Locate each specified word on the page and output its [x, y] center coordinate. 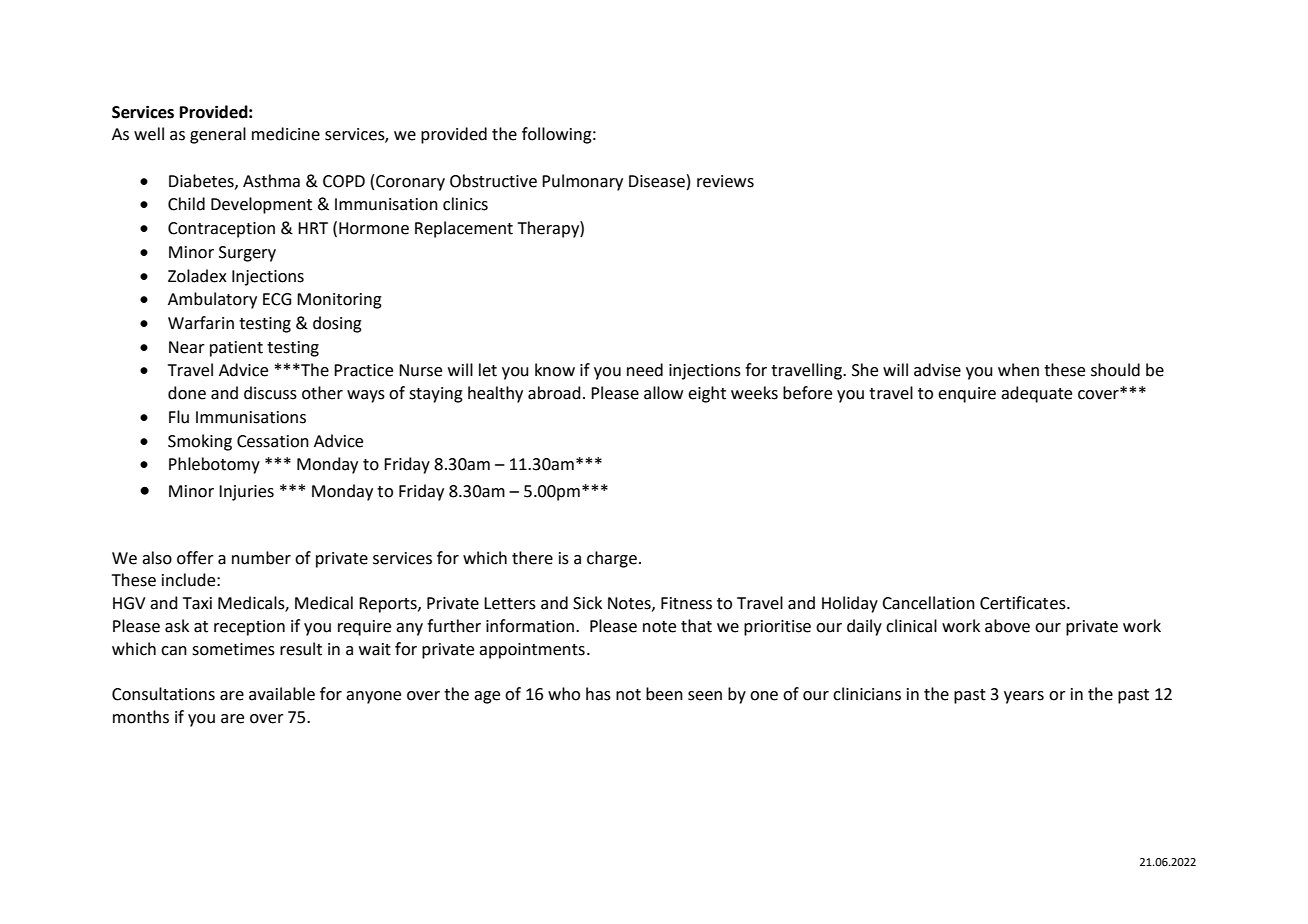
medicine [286, 134]
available [282, 694]
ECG [277, 299]
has [598, 694]
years [1024, 697]
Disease [657, 181]
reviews [725, 181]
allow [663, 393]
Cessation [273, 441]
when [1018, 370]
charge [612, 559]
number [261, 558]
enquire [967, 395]
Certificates [1024, 603]
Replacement [464, 229]
